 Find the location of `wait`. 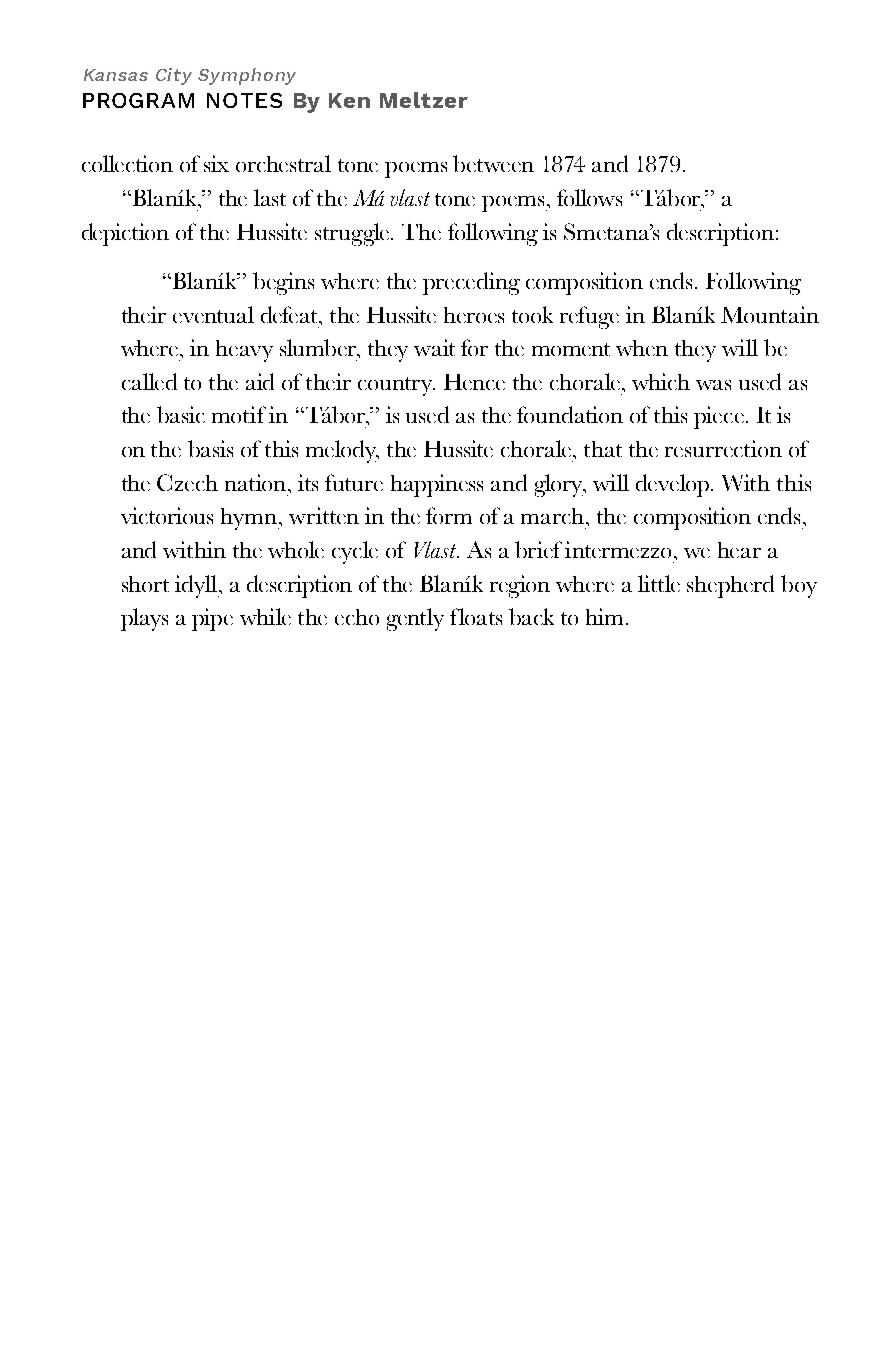

wait is located at coordinates (434, 347).
